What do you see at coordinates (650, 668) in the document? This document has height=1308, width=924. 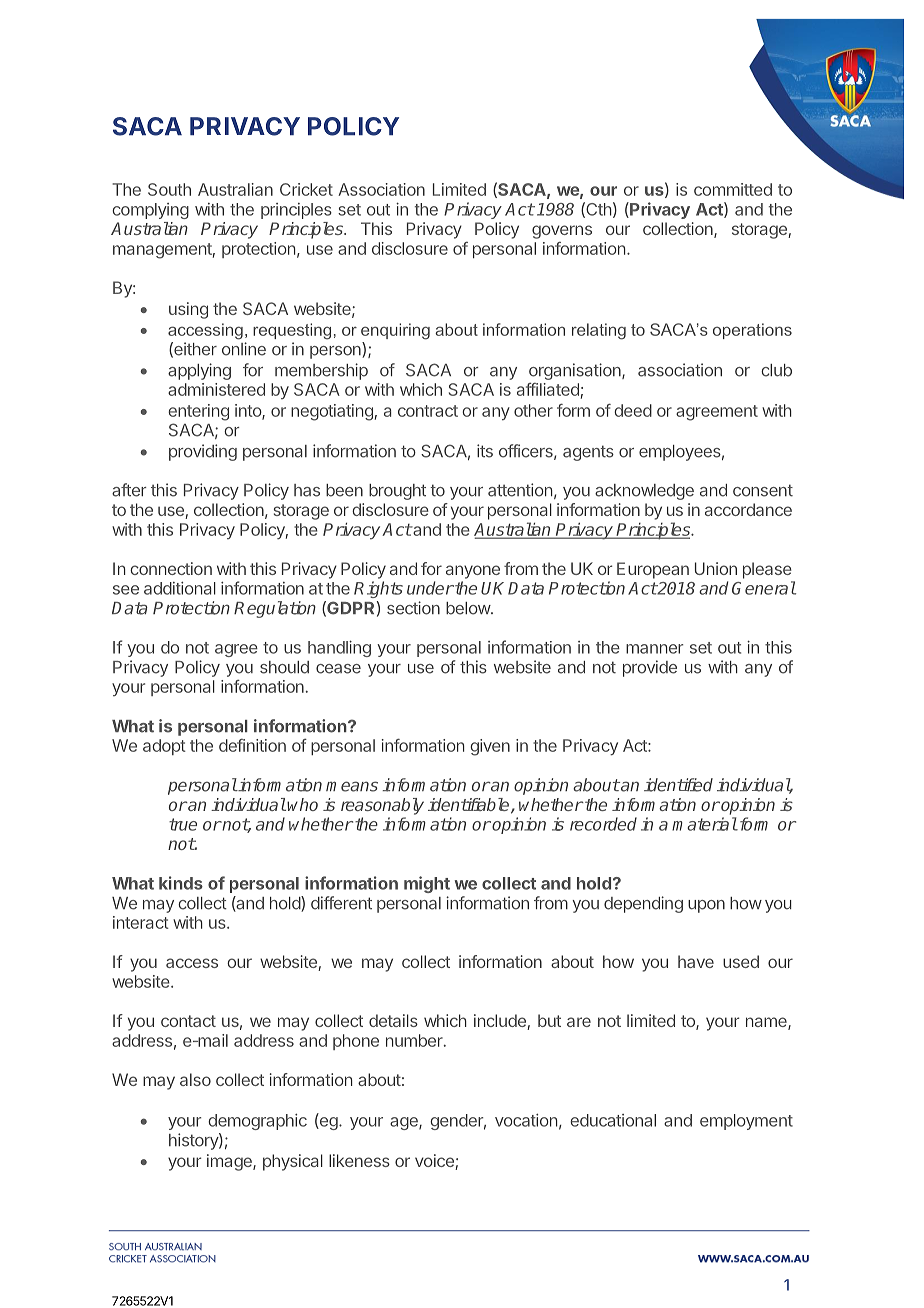 I see `provide` at bounding box center [650, 668].
